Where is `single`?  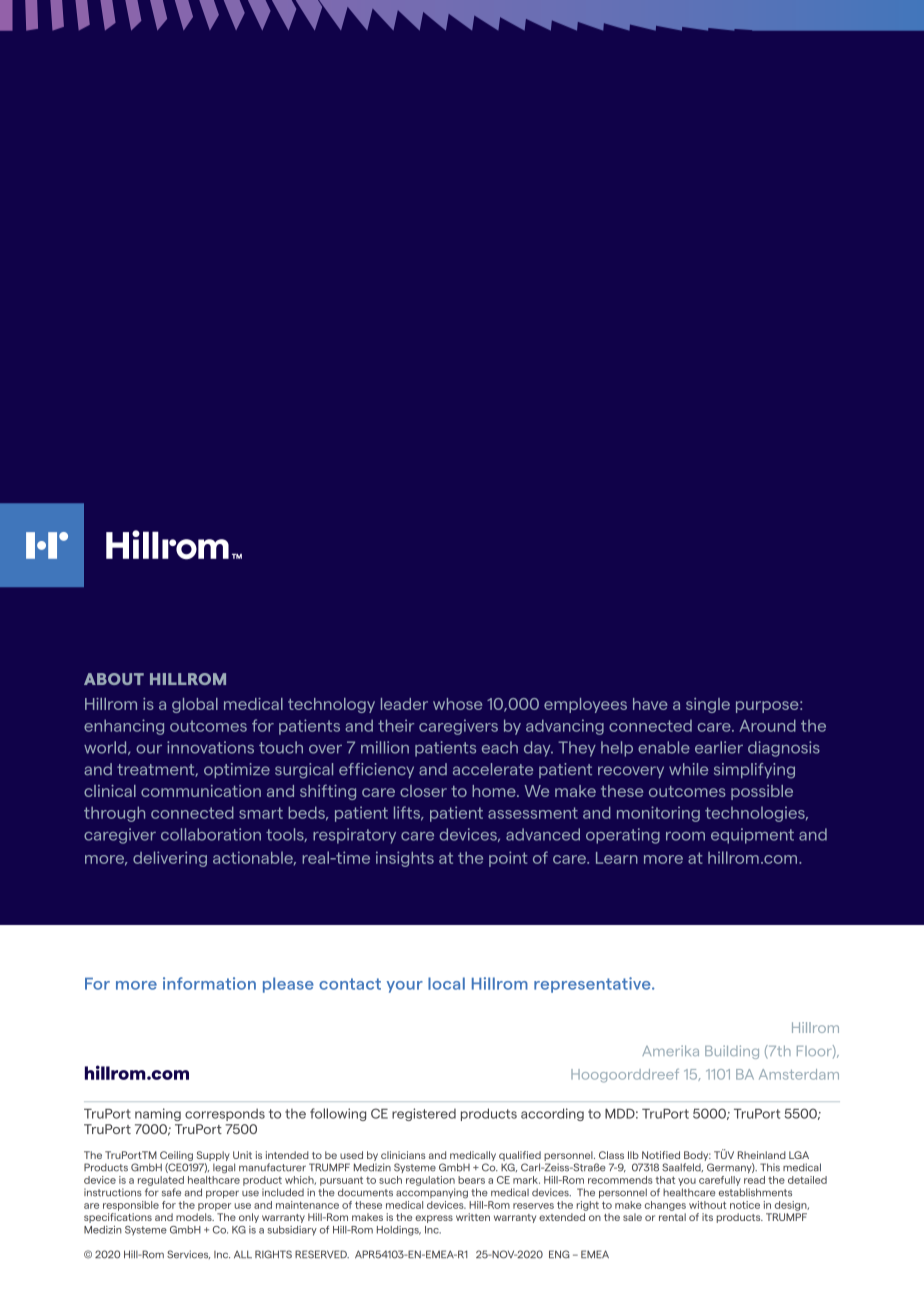 single is located at coordinates (708, 705).
